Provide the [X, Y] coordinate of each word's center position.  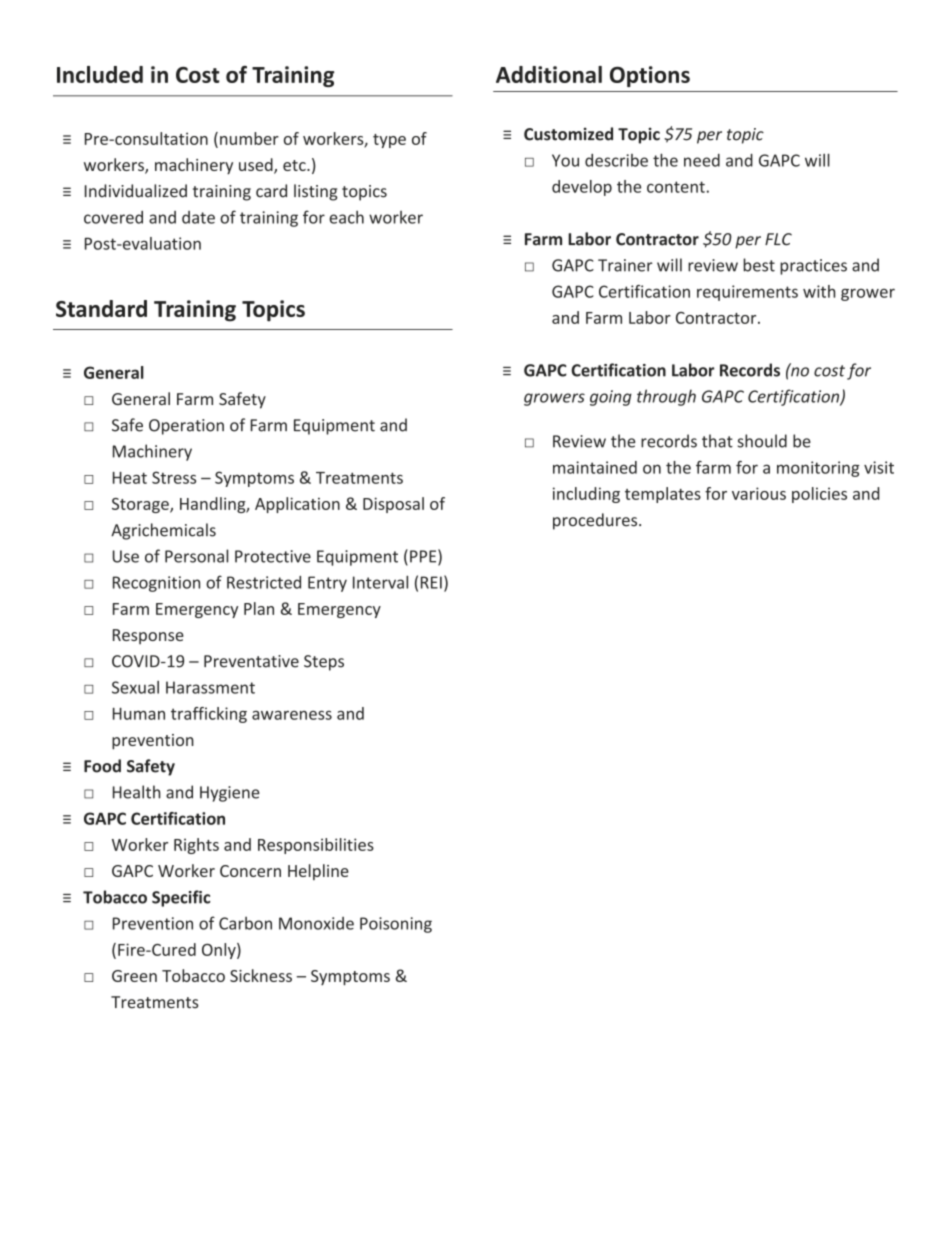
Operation [186, 427]
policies [819, 495]
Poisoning [396, 925]
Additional [549, 74]
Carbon [245, 923]
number [249, 138]
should [762, 441]
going [611, 398]
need [702, 160]
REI [431, 582]
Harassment [210, 687]
